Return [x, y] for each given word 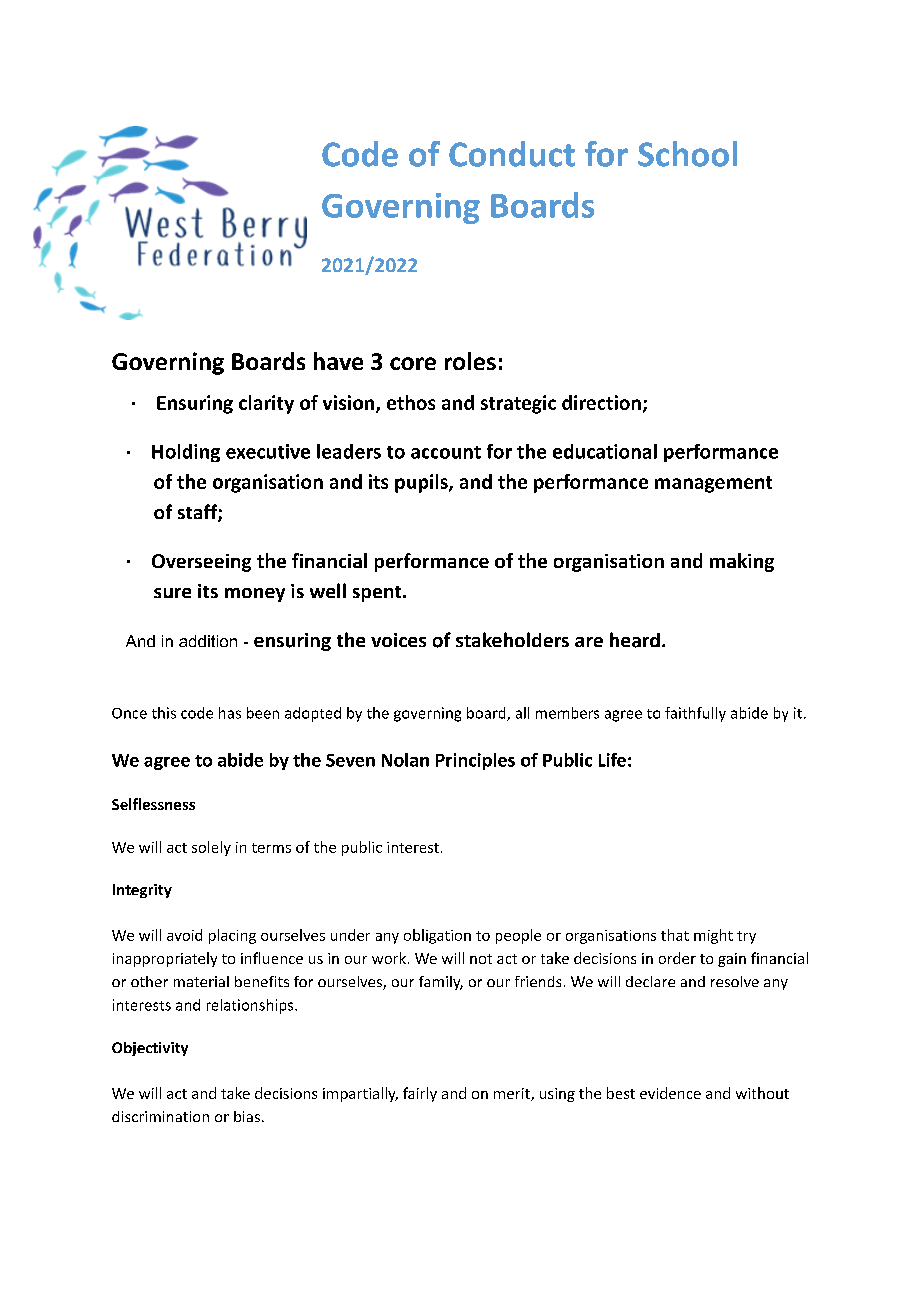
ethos [411, 402]
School [687, 154]
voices [398, 640]
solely [211, 848]
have [338, 361]
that [675, 935]
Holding [186, 453]
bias [247, 1116]
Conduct [512, 154]
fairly [420, 1094]
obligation [437, 936]
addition [208, 641]
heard [635, 640]
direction [601, 402]
